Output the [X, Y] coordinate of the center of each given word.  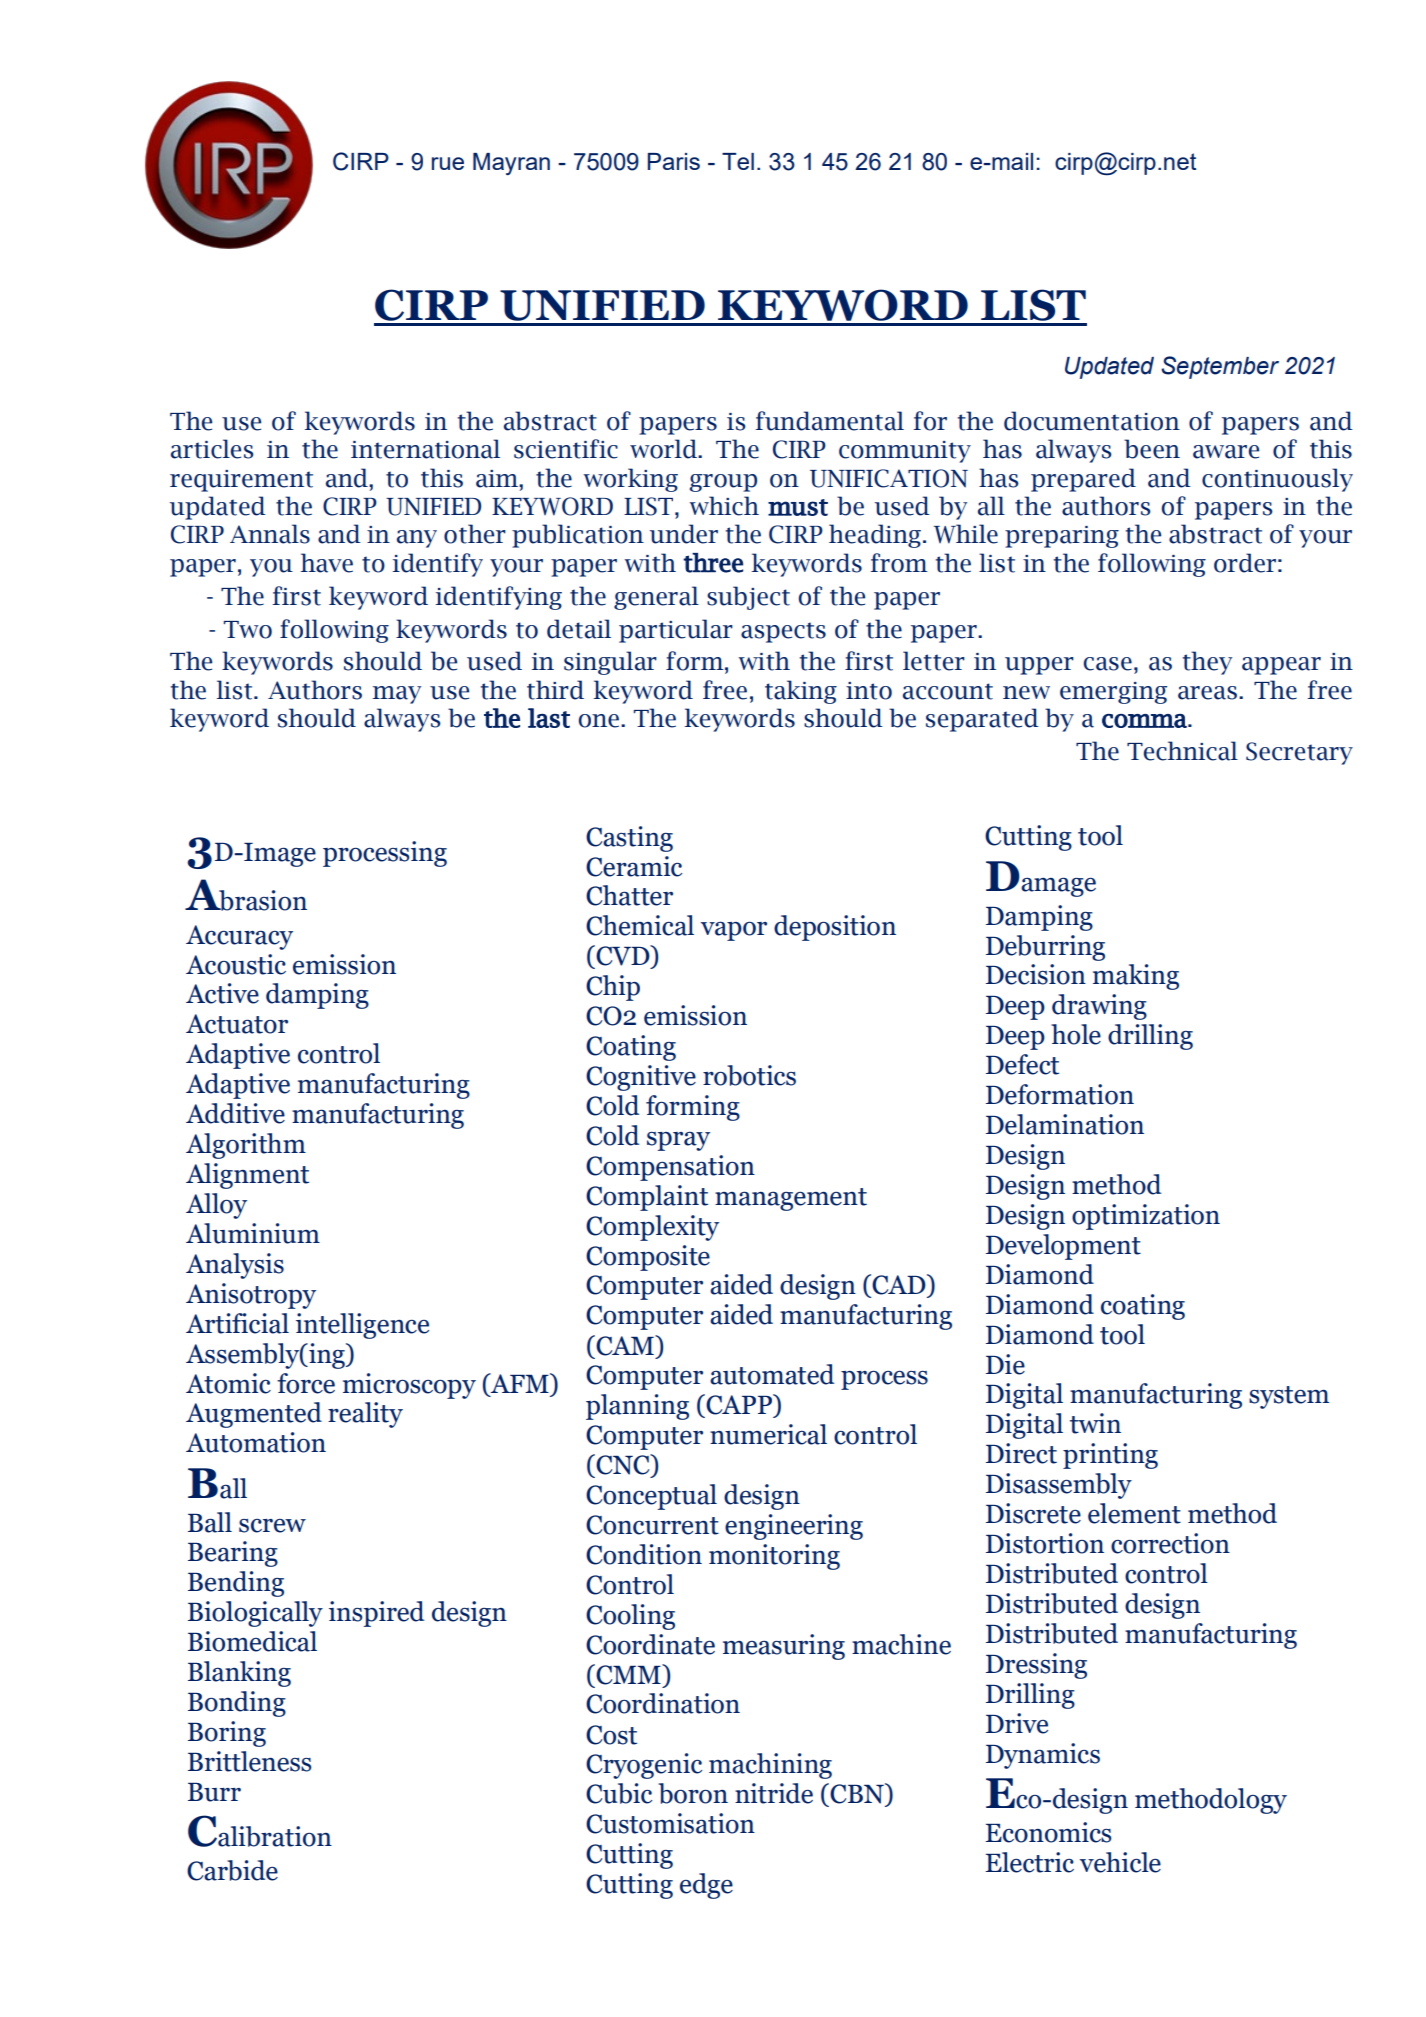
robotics [749, 1075]
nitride [774, 1793]
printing [1110, 1456]
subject [748, 598]
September [1220, 367]
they [1207, 663]
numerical [768, 1434]
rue [448, 163]
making [1136, 977]
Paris [674, 161]
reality [365, 1415]
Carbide [232, 1870]
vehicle [1120, 1862]
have [327, 563]
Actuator [237, 1024]
